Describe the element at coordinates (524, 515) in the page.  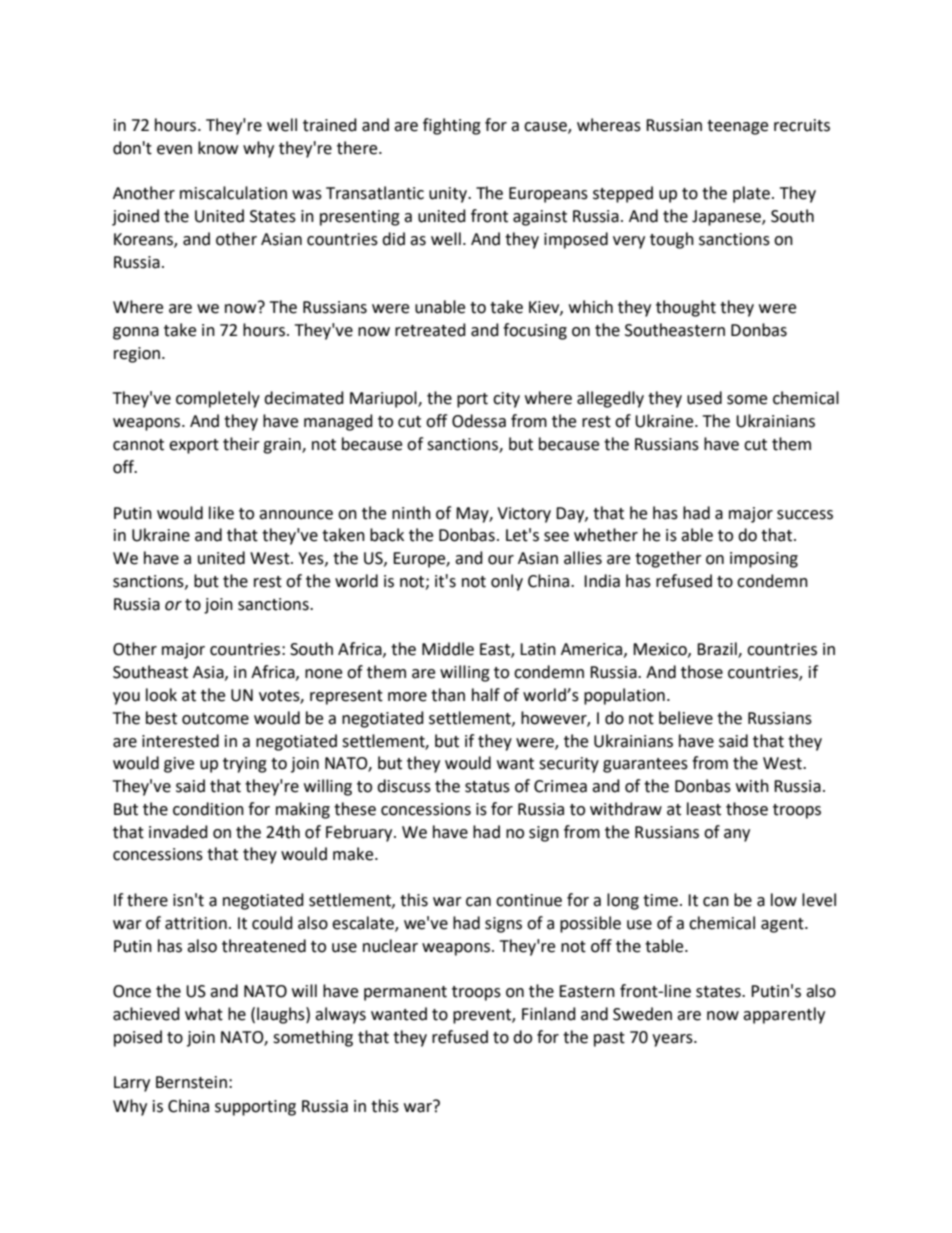
I see `Victory` at that location.
